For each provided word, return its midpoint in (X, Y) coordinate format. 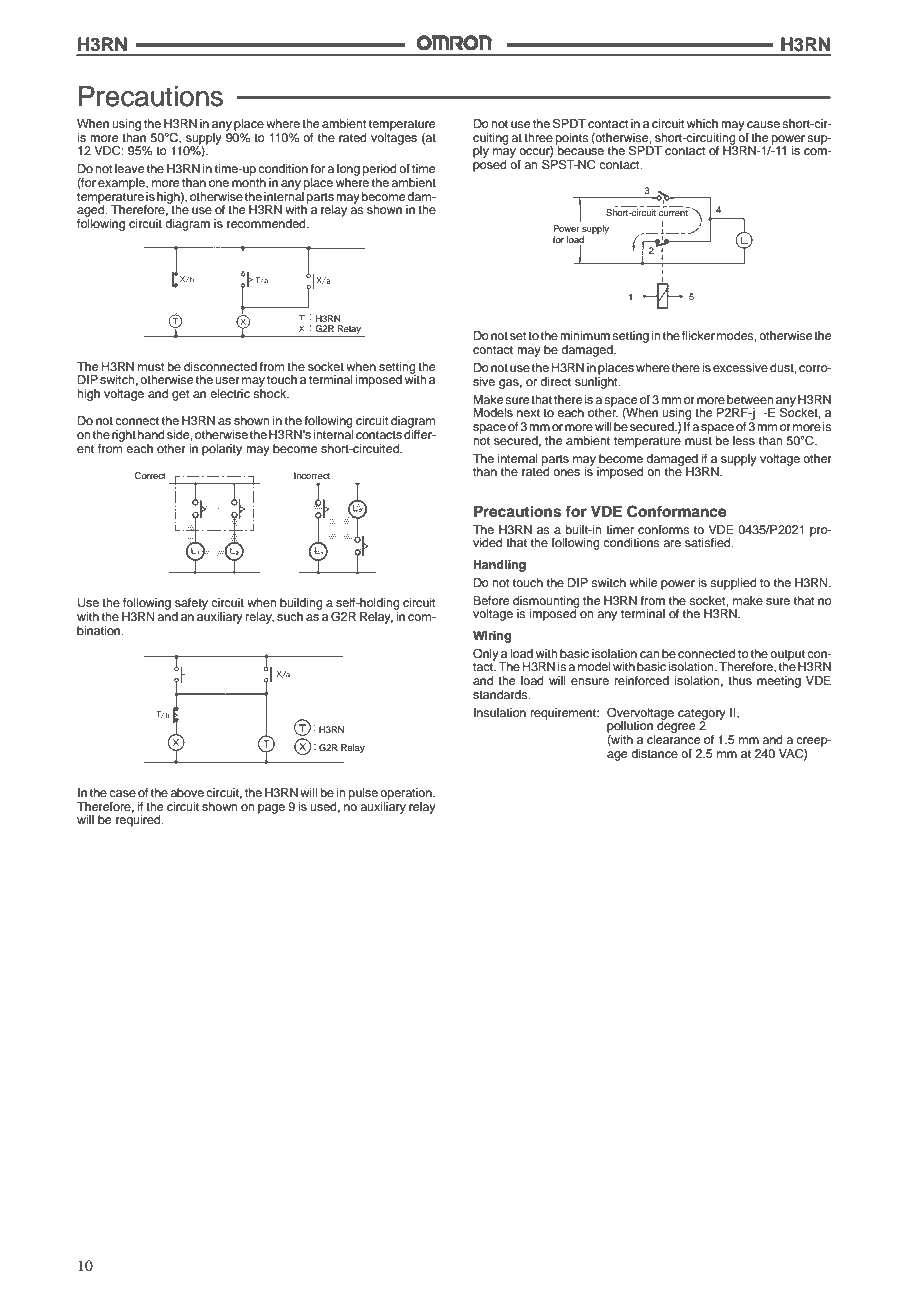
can (650, 654)
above (187, 792)
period (380, 170)
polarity (222, 450)
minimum (585, 335)
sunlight (597, 381)
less (744, 440)
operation (407, 794)
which (702, 123)
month (249, 181)
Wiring (492, 637)
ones (566, 472)
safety (191, 605)
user (227, 380)
